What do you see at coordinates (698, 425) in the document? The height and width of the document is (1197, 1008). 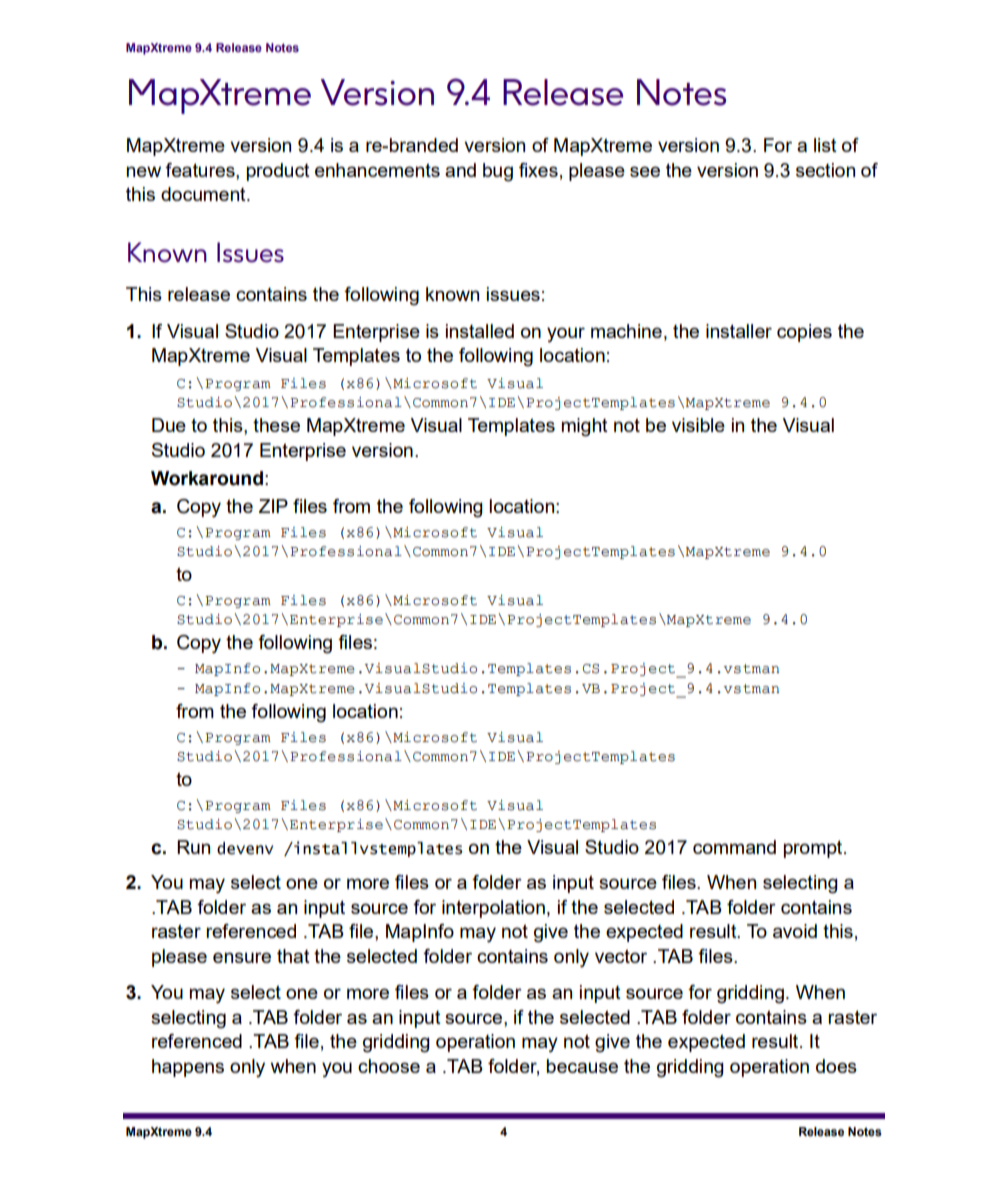 I see `visible` at bounding box center [698, 425].
